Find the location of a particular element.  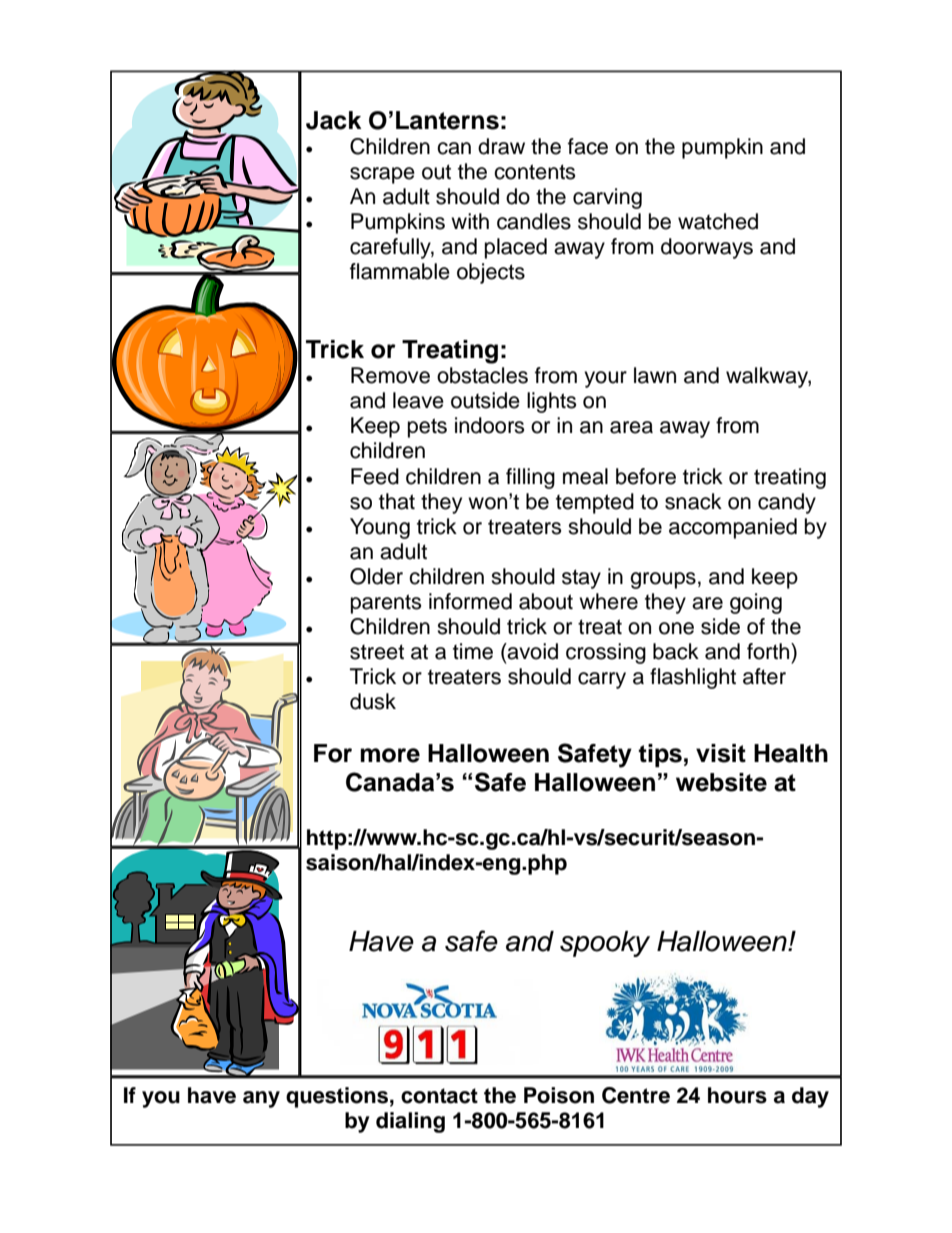

Remove is located at coordinates (390, 375).
